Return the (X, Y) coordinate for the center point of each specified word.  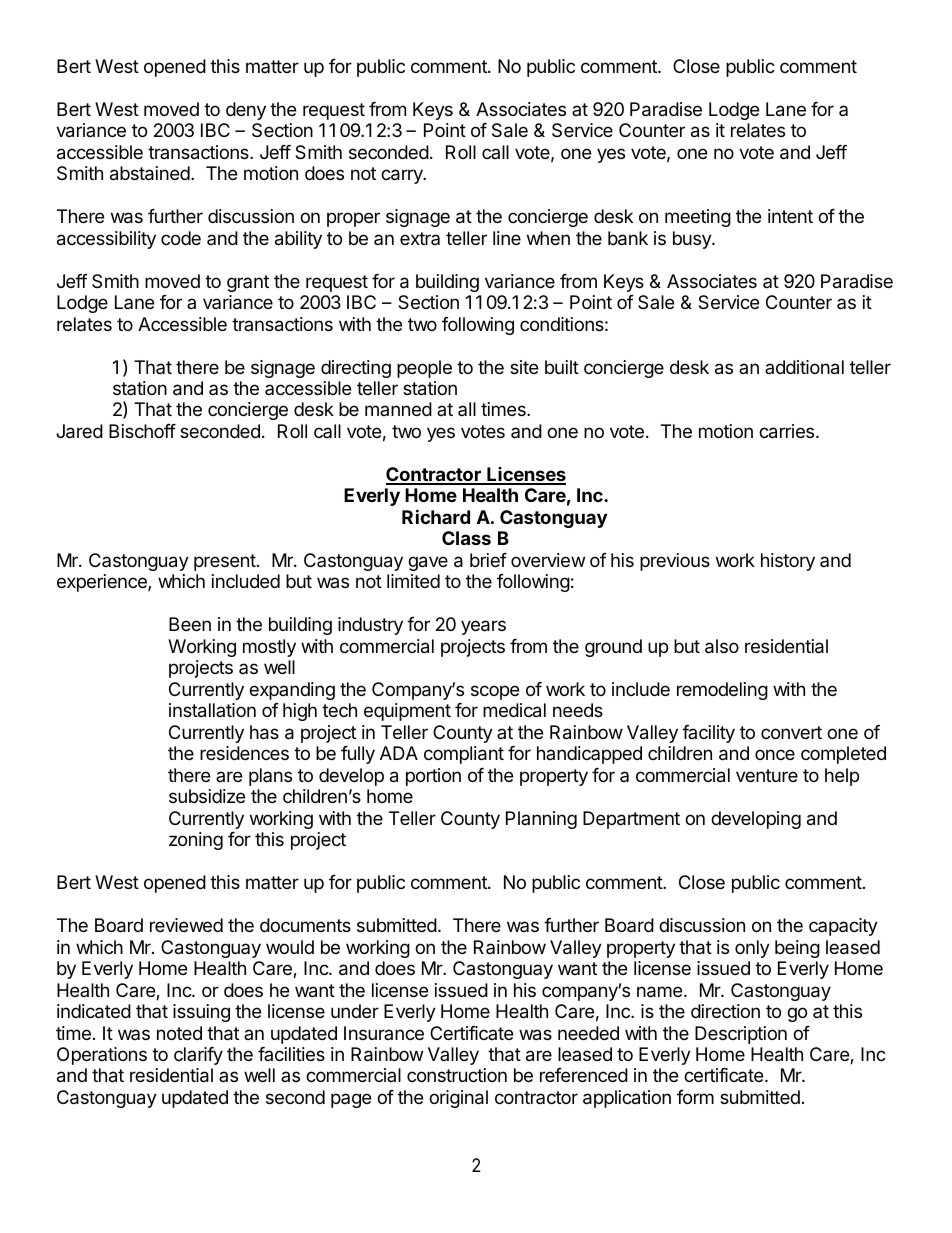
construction (457, 1075)
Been (190, 624)
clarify (198, 1056)
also (722, 646)
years (483, 627)
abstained (150, 173)
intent (790, 216)
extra (420, 238)
